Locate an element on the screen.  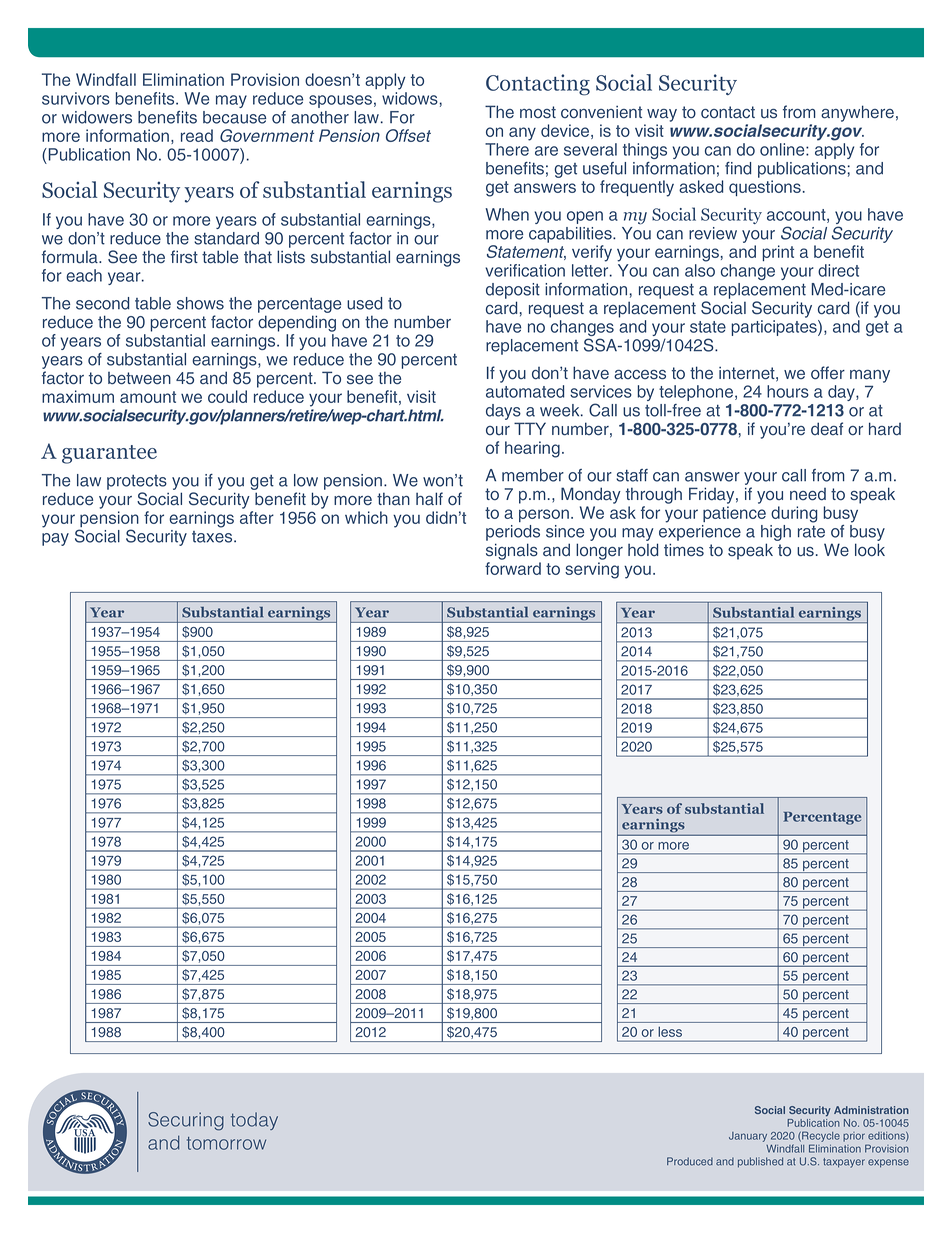
automated is located at coordinates (525, 391).
